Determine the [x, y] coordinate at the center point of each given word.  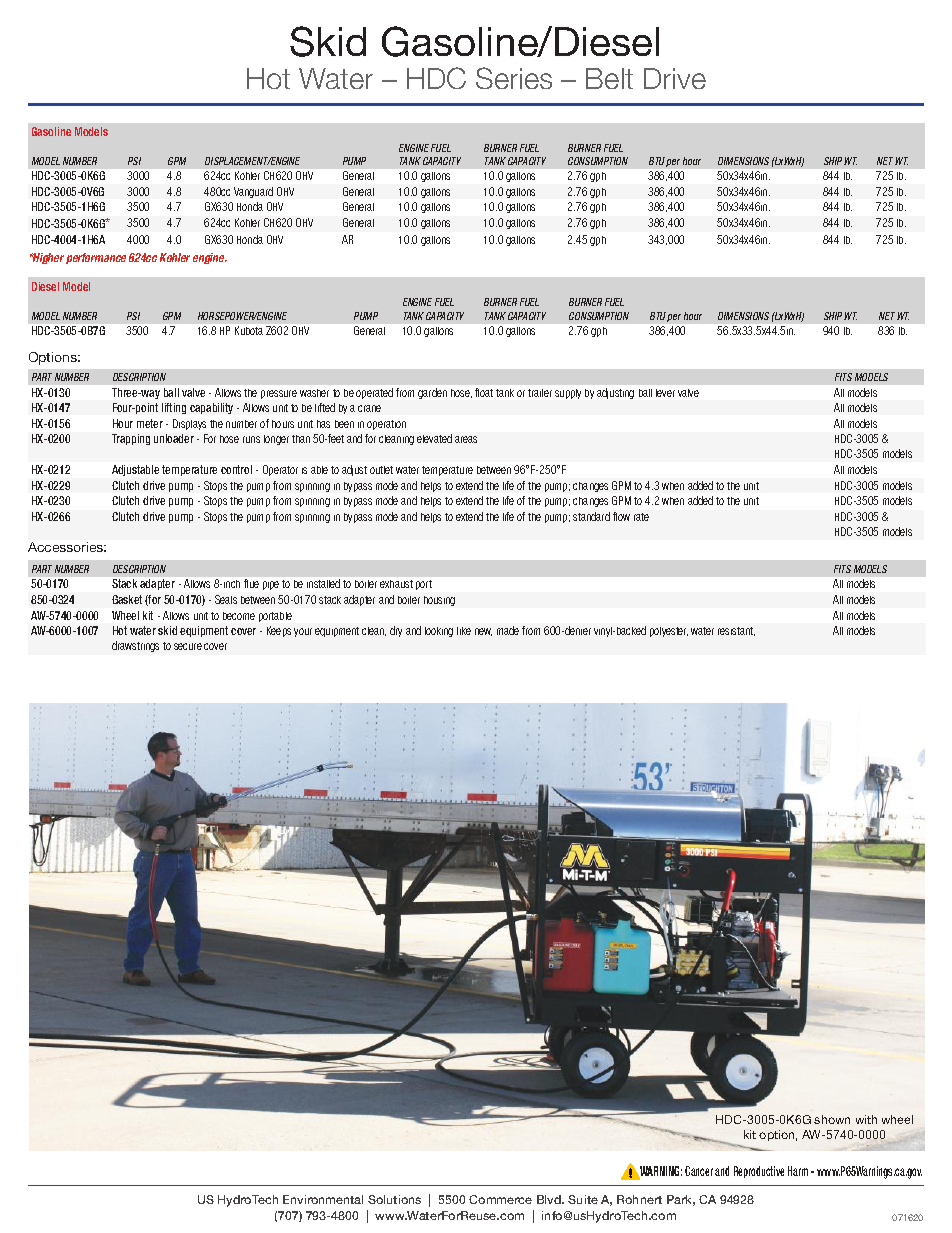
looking [439, 632]
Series [514, 78]
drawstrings [135, 646]
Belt [609, 78]
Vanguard [253, 192]
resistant [736, 631]
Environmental [323, 1199]
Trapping [131, 439]
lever [665, 393]
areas [466, 439]
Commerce [500, 1199]
